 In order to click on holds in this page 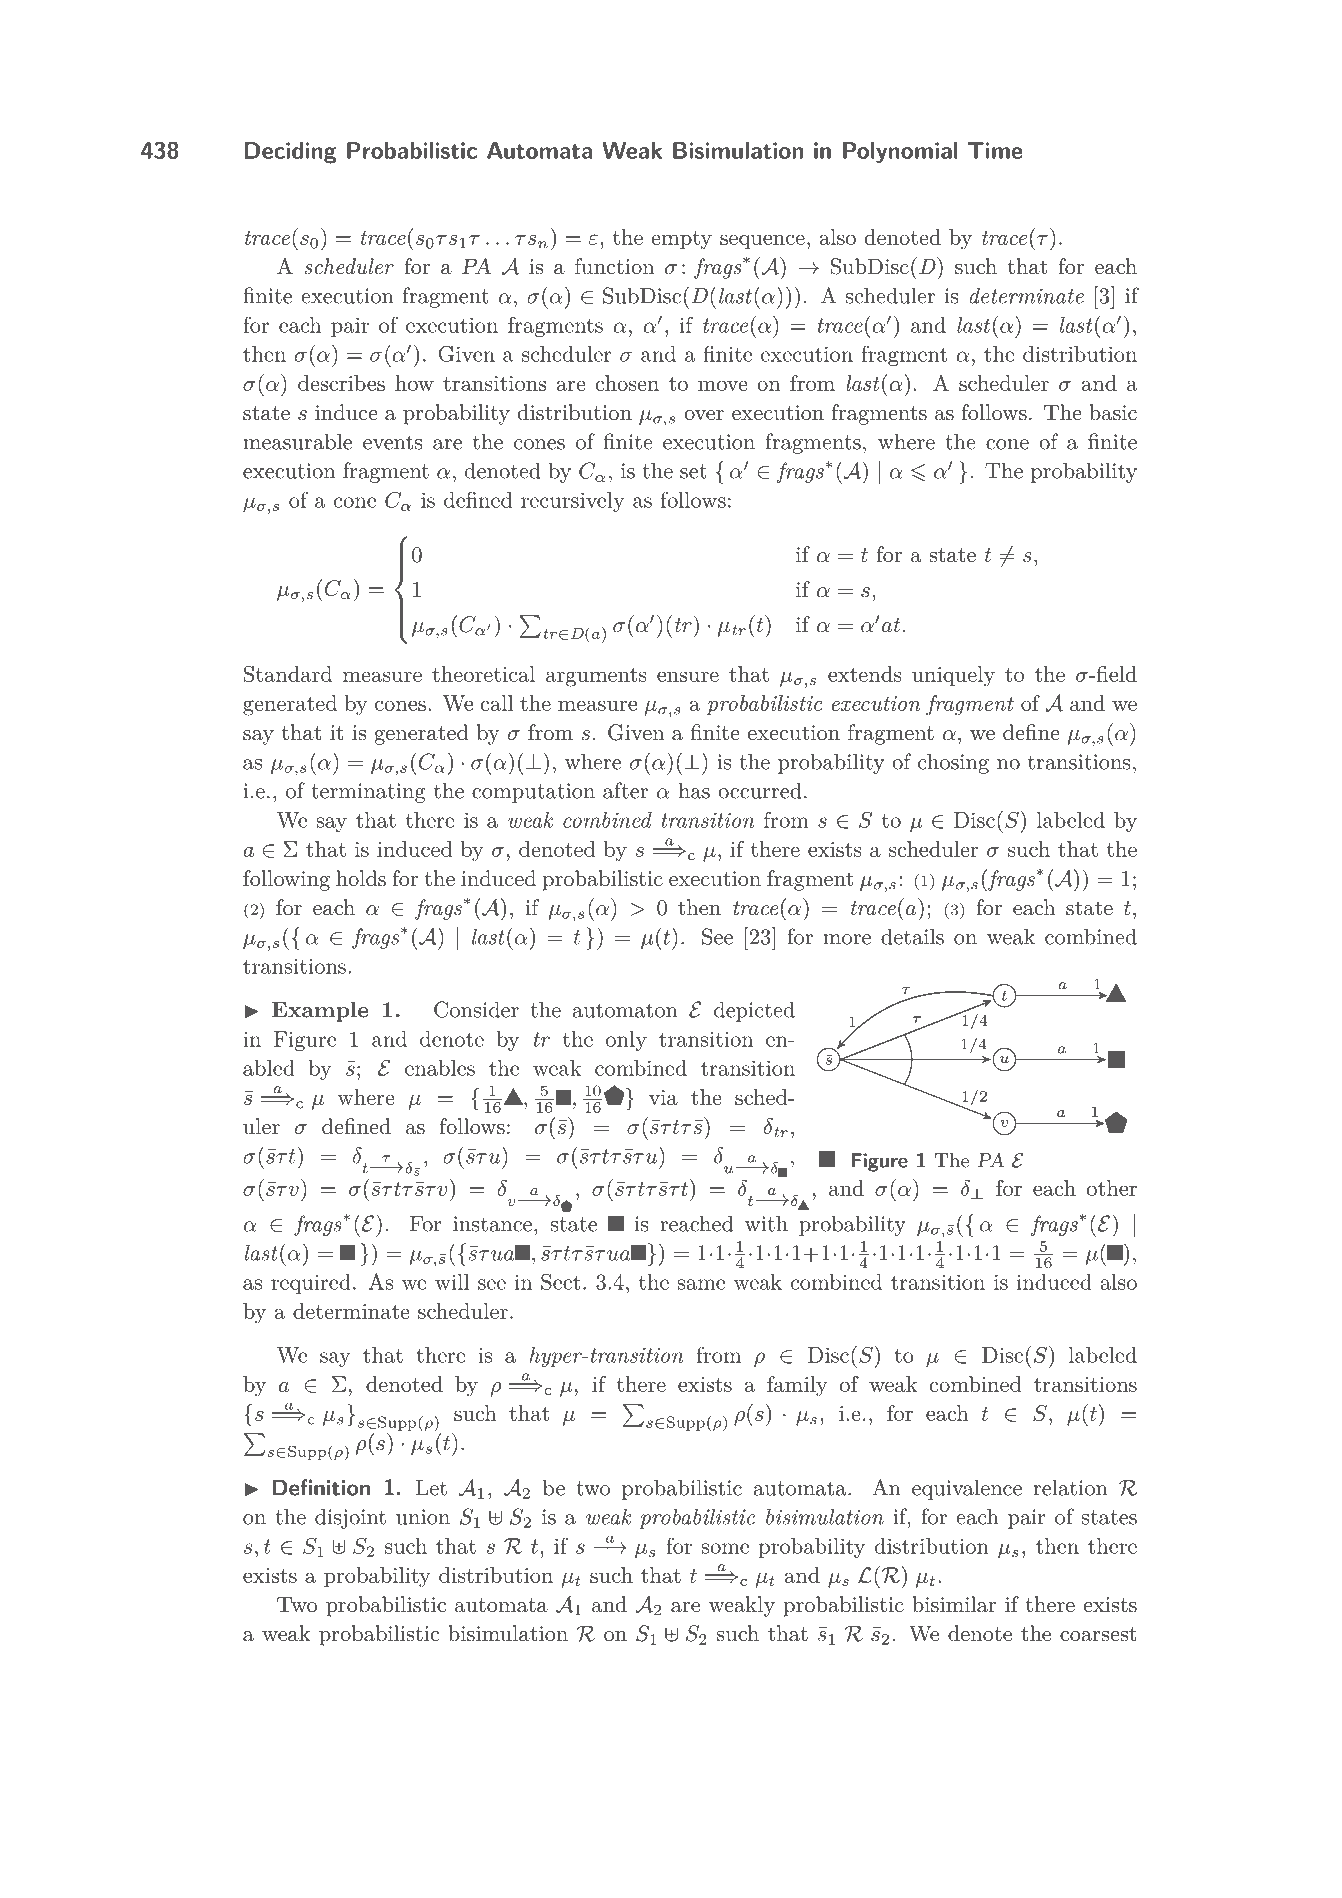, I will do `click(361, 878)`.
